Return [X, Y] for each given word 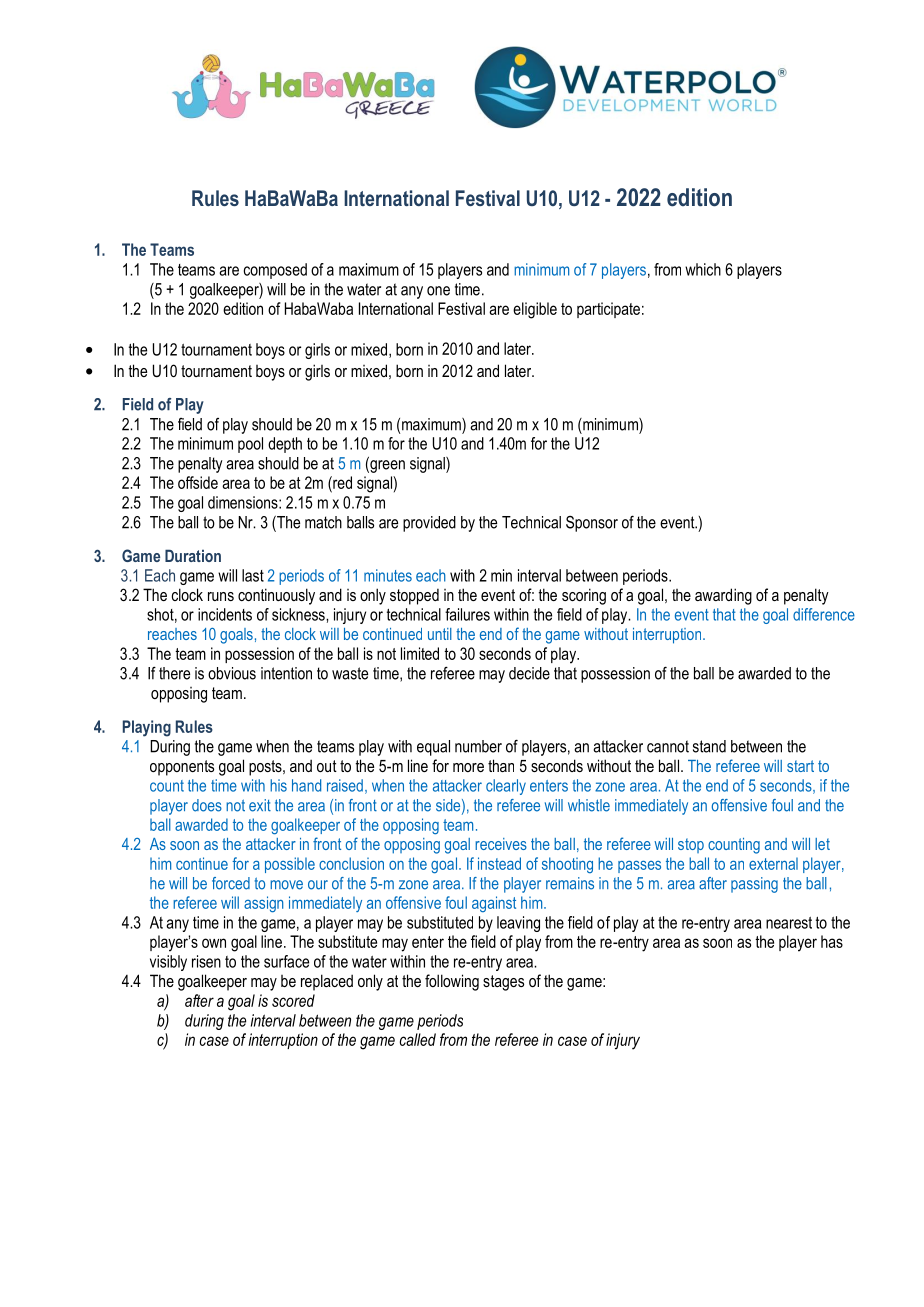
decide [529, 673]
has [832, 941]
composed [275, 271]
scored [293, 1000]
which [703, 269]
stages [503, 983]
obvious [232, 673]
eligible [535, 310]
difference [824, 614]
